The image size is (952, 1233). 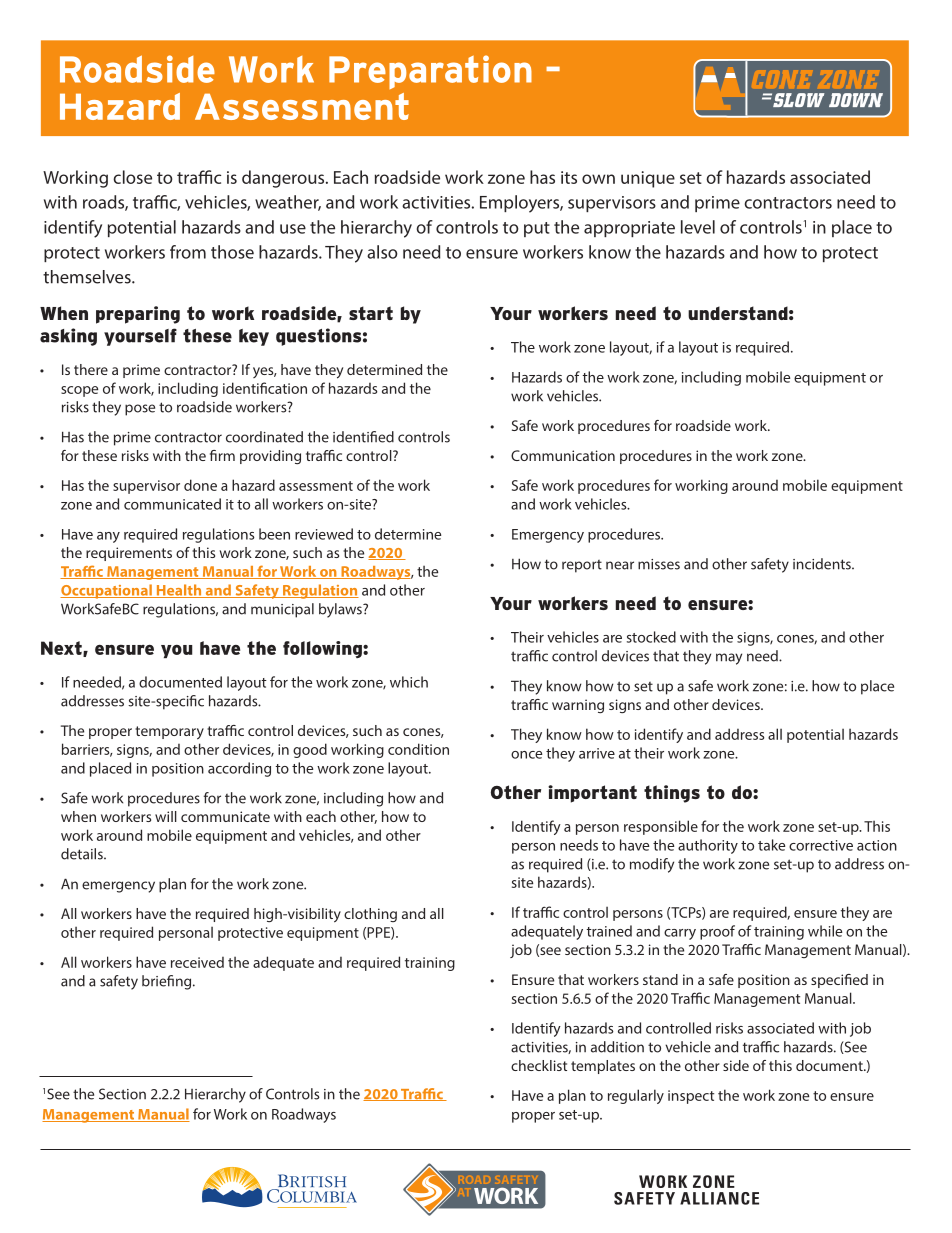 I want to click on close, so click(x=132, y=177).
